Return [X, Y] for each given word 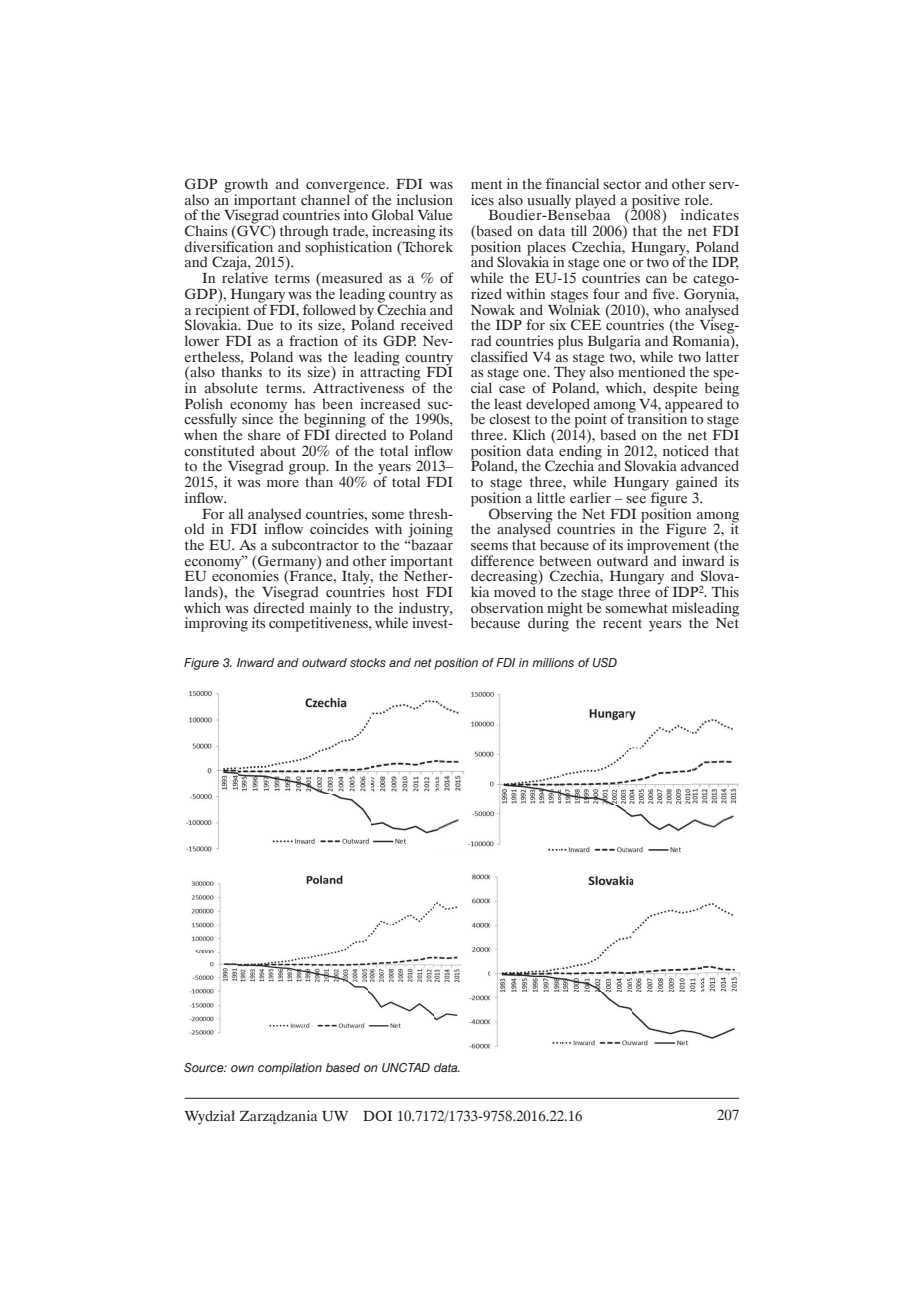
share [264, 435]
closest [510, 419]
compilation [290, 1069]
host [405, 592]
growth [246, 186]
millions [553, 662]
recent [622, 623]
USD [605, 662]
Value [435, 214]
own [242, 1068]
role [698, 200]
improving [216, 624]
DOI [377, 1116]
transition [657, 418]
